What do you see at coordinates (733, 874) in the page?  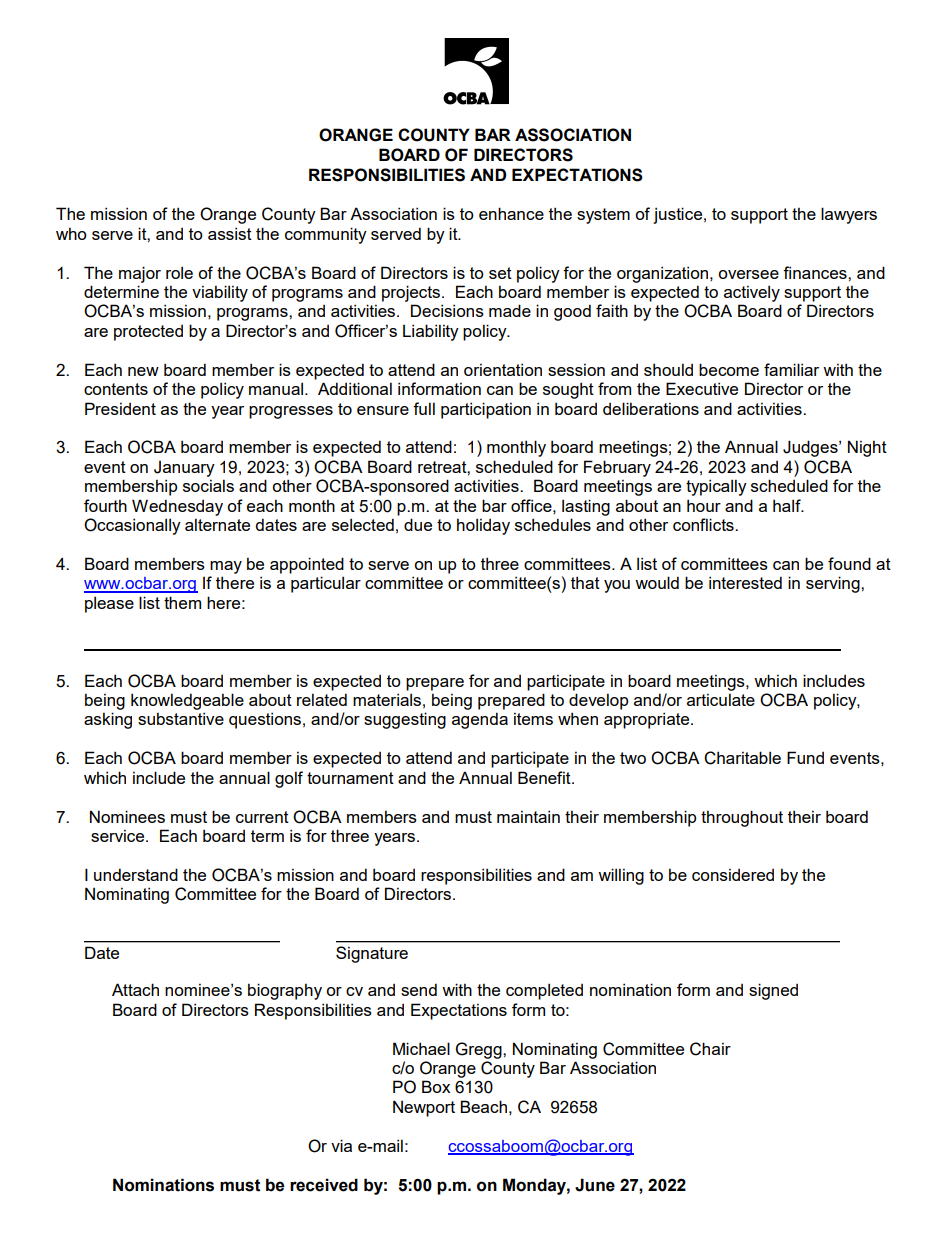 I see `considered` at bounding box center [733, 874].
